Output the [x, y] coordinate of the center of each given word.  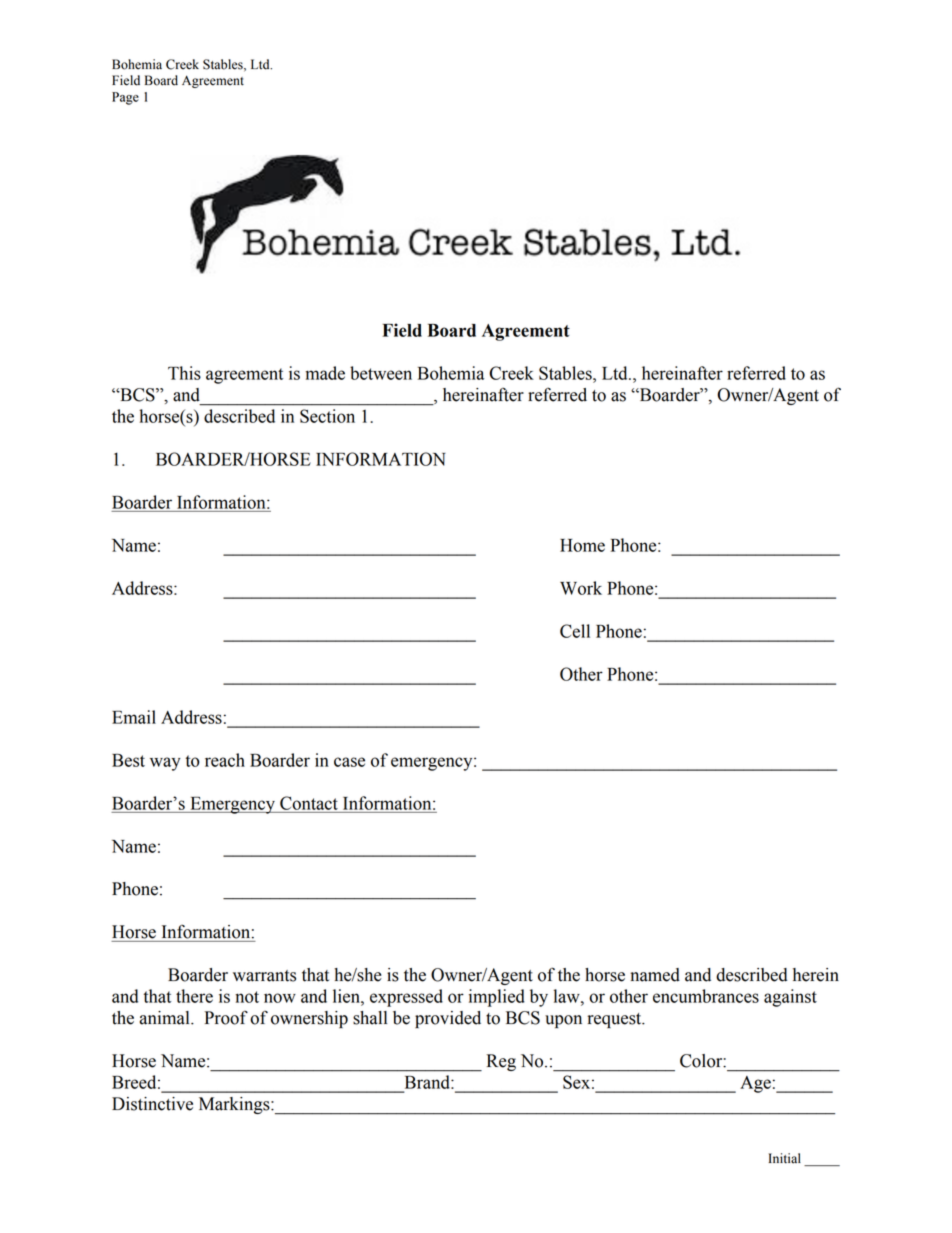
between [381, 373]
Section [327, 416]
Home [582, 545]
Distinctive [152, 1104]
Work [581, 588]
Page [125, 98]
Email [134, 717]
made [325, 373]
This [184, 373]
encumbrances [706, 996]
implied [497, 998]
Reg [501, 1062]
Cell [575, 631]
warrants [264, 976]
